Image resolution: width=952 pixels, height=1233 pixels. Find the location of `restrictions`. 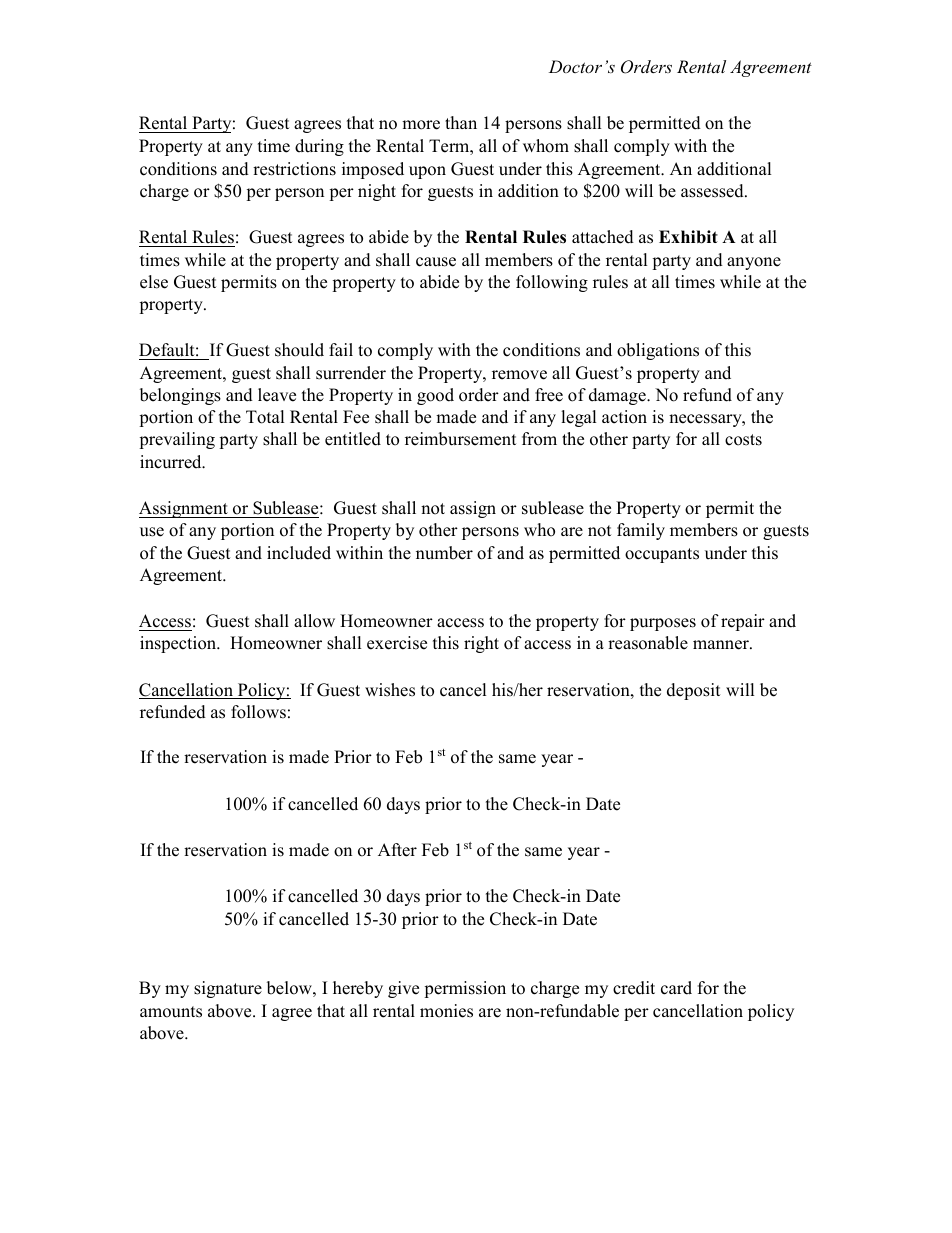

restrictions is located at coordinates (294, 169).
